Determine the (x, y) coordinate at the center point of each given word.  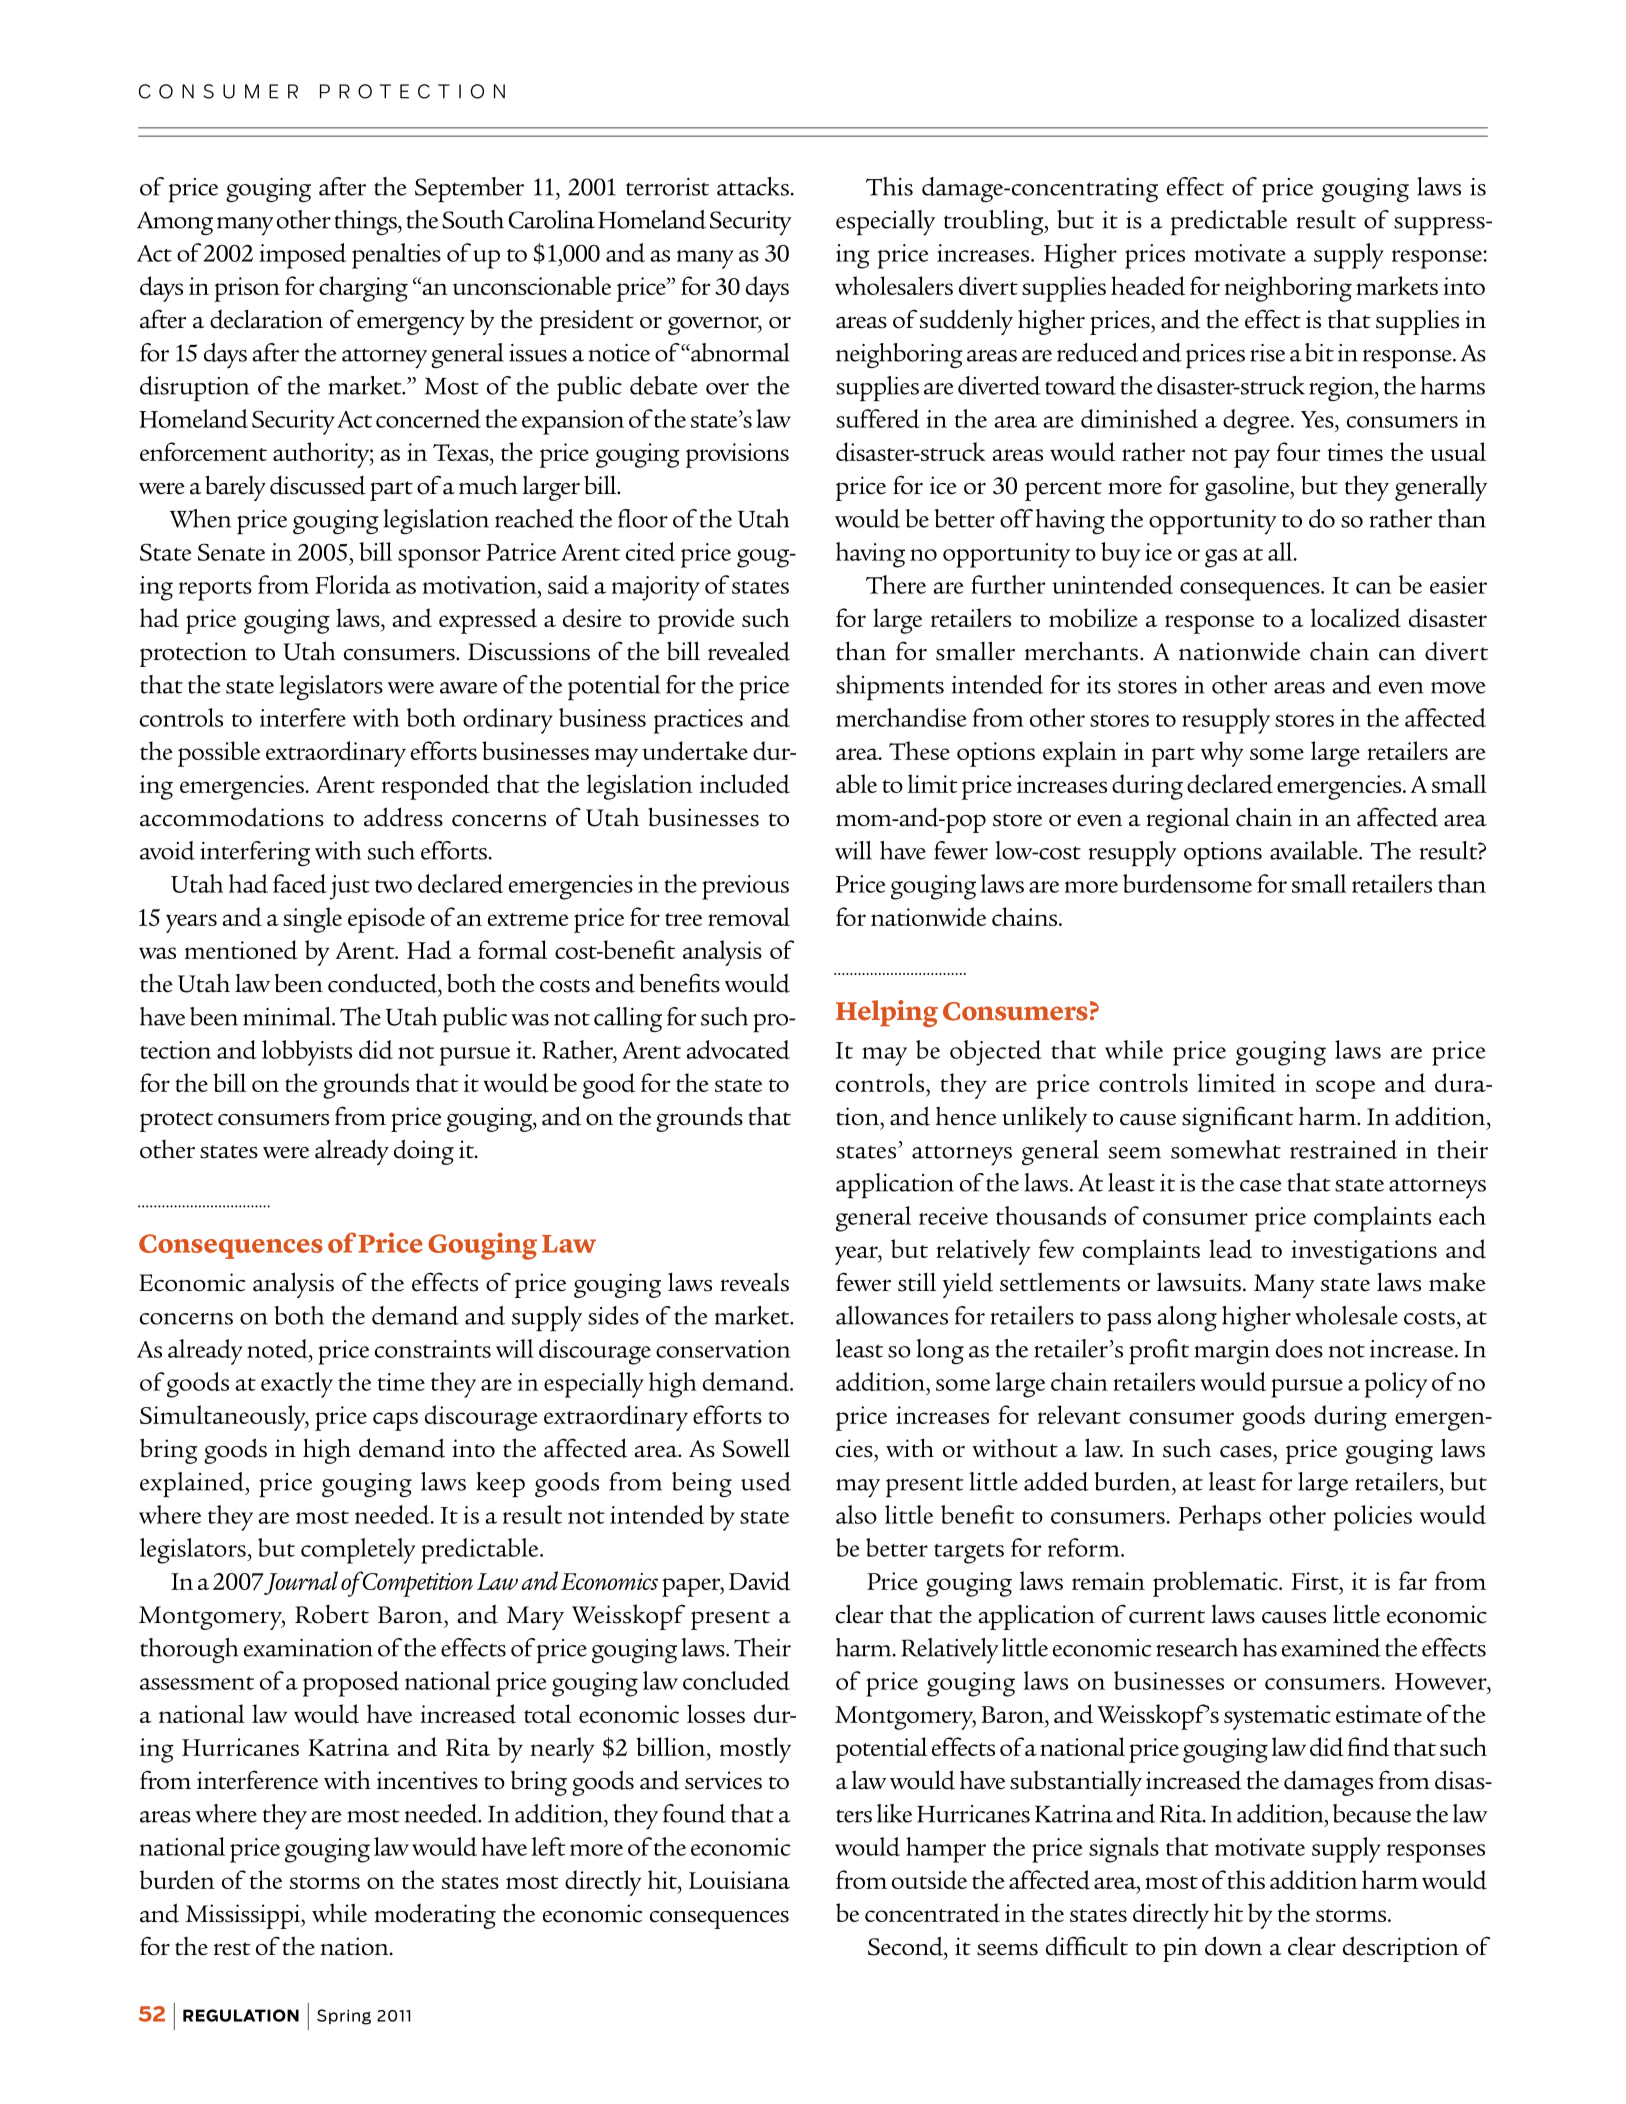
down (1233, 1946)
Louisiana (739, 1880)
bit (1319, 352)
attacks (754, 186)
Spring (344, 2017)
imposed (302, 256)
